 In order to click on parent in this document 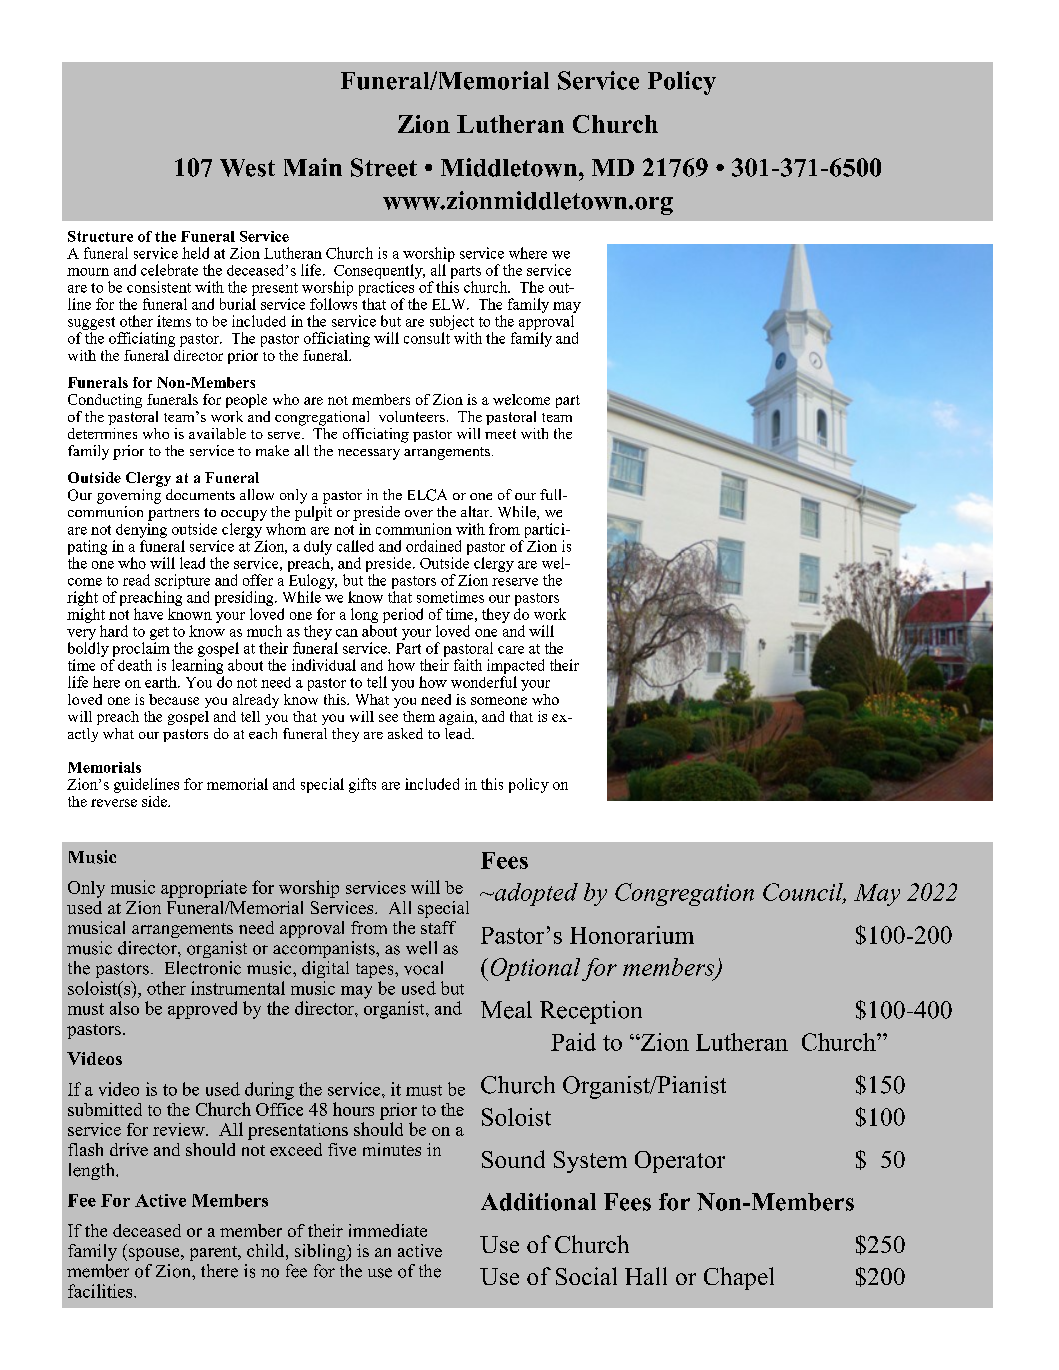, I will do `click(214, 1253)`.
